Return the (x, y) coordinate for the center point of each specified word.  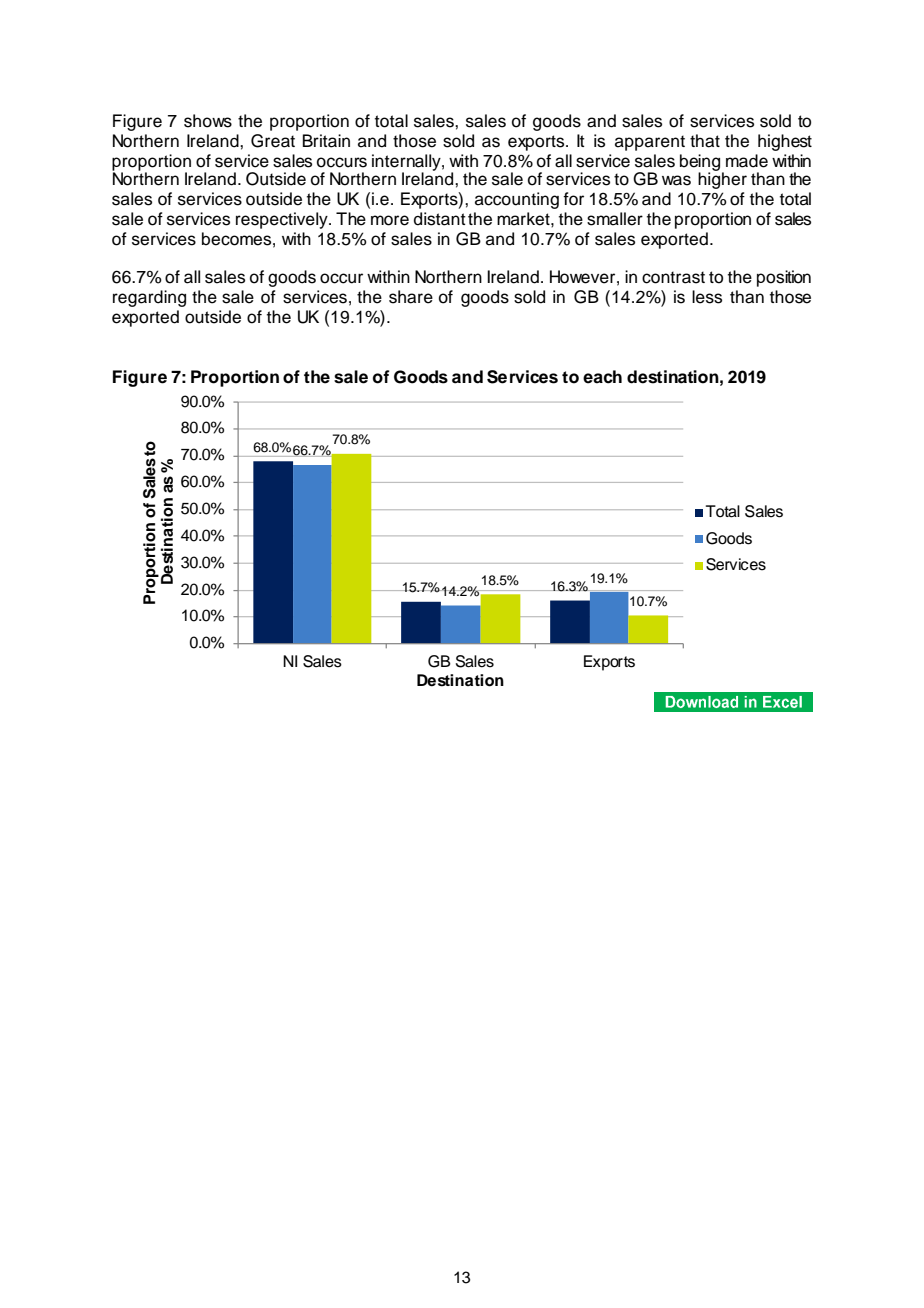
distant (440, 219)
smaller (615, 219)
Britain (326, 141)
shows (208, 121)
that (705, 141)
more (390, 220)
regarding (149, 298)
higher (722, 179)
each (602, 377)
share (411, 297)
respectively (283, 220)
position (784, 278)
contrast (673, 277)
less (707, 297)
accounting (517, 200)
